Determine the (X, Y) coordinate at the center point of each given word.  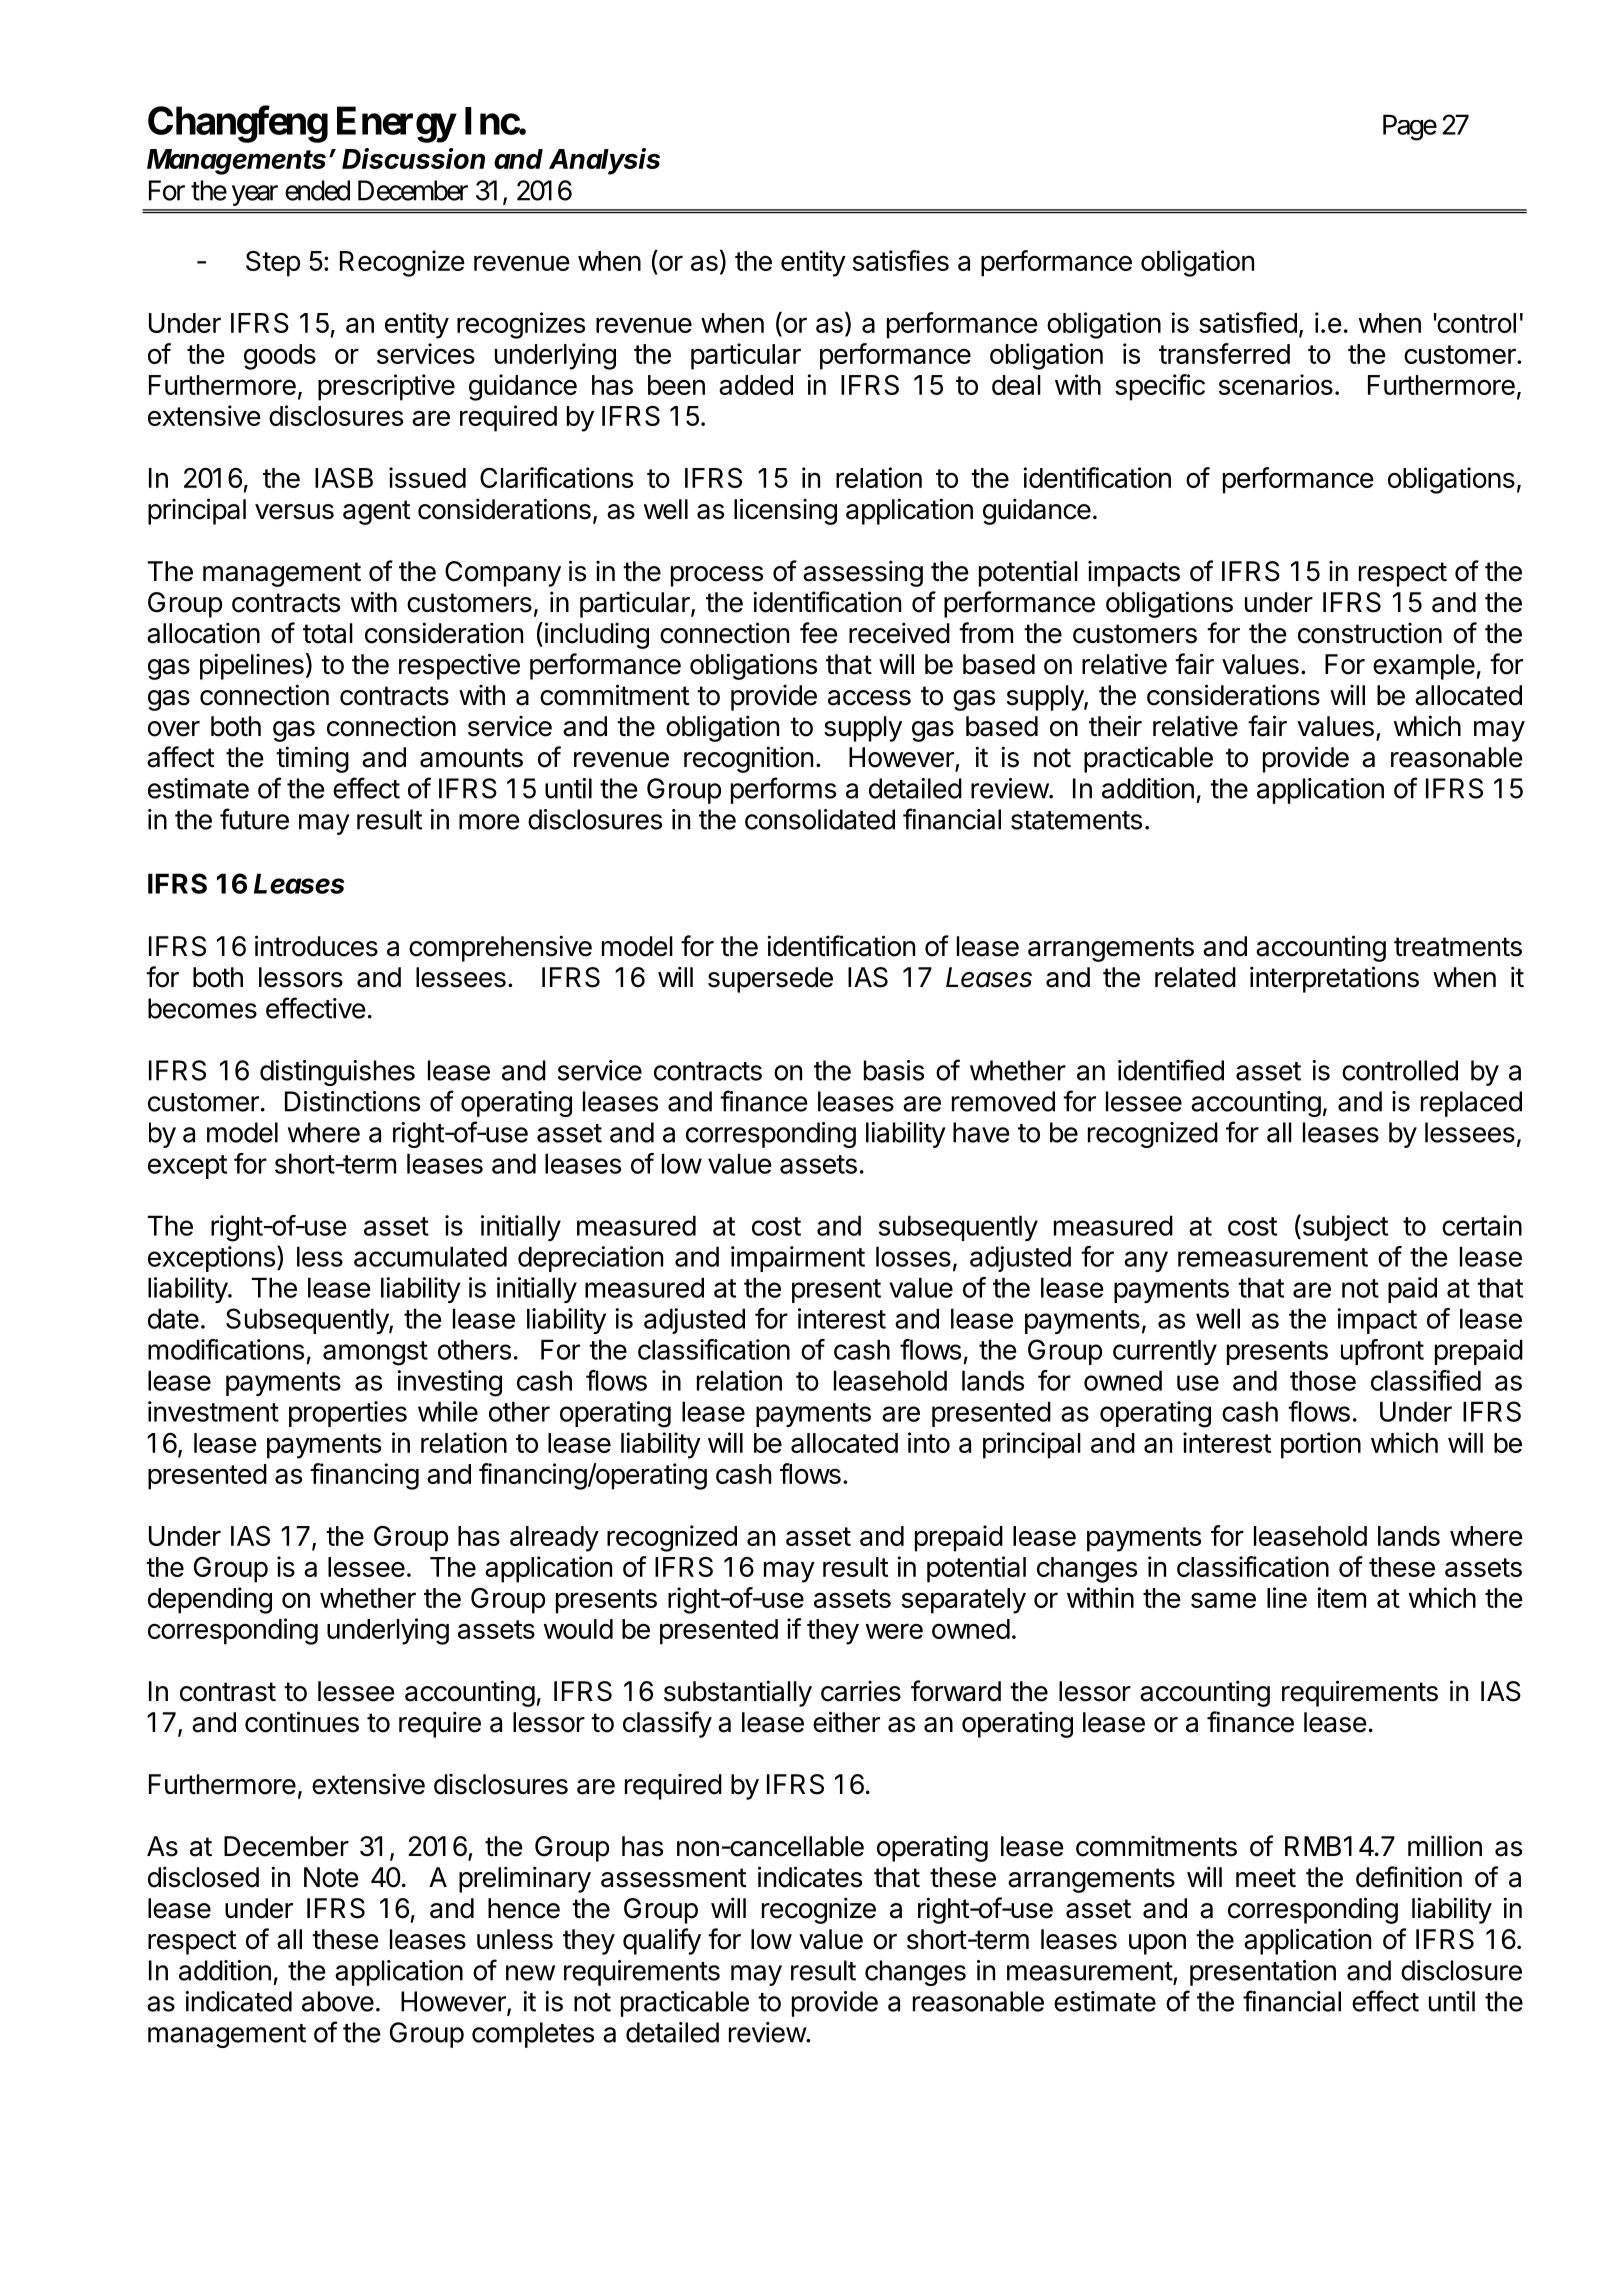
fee (819, 633)
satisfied (1248, 322)
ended (317, 190)
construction (1370, 633)
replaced (1471, 1104)
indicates (810, 1877)
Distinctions (352, 1101)
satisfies (901, 260)
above (338, 2001)
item (1342, 1597)
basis (894, 1070)
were (894, 1631)
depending (210, 1600)
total (328, 633)
